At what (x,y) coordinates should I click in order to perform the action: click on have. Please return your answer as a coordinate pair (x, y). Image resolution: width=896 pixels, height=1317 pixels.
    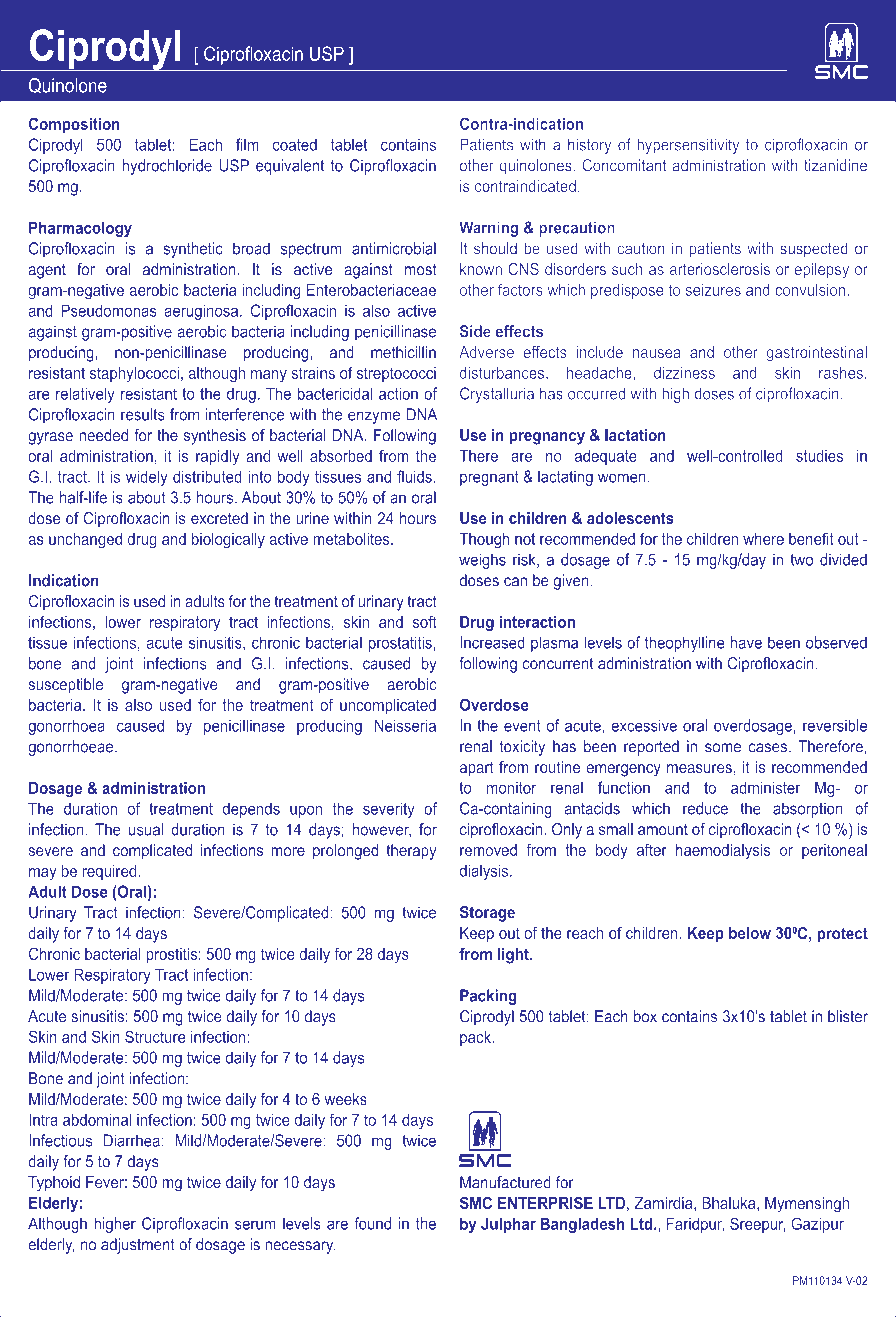
    Looking at the image, I should click on (746, 642).
